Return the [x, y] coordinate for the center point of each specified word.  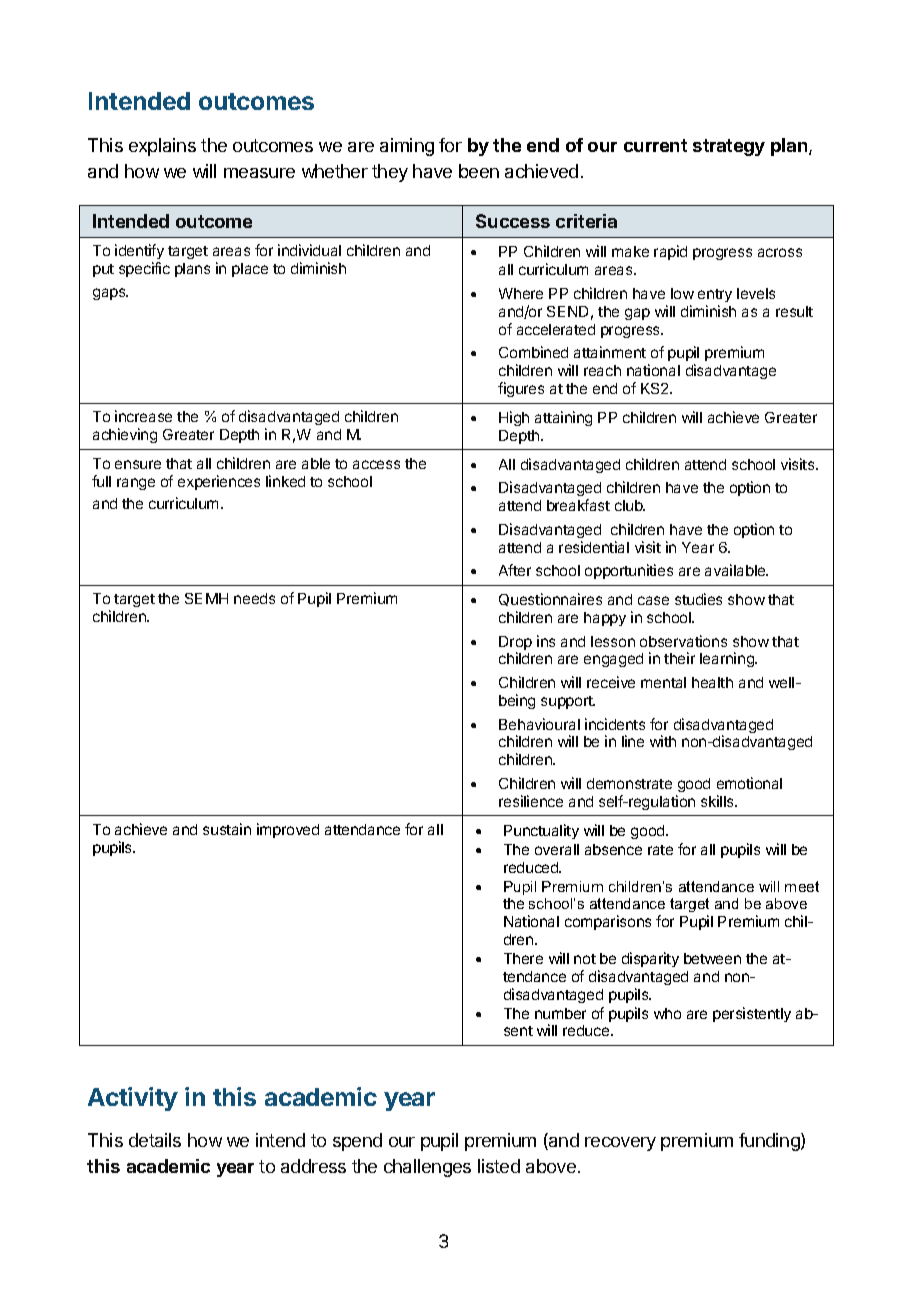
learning [728, 659]
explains [162, 147]
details [155, 1140]
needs [254, 598]
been [479, 171]
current [655, 145]
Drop [515, 644]
